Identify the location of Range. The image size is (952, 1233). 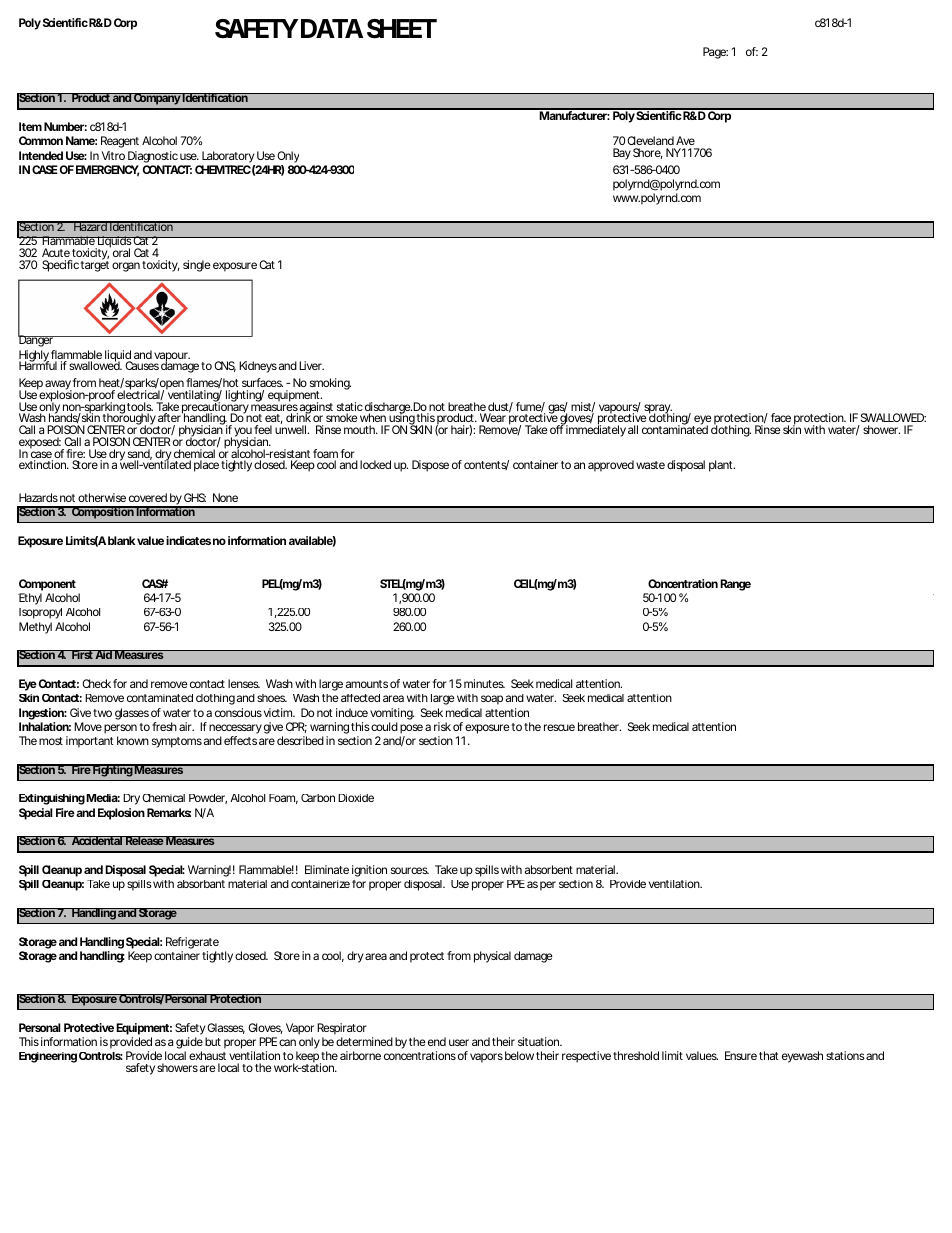
(735, 585).
